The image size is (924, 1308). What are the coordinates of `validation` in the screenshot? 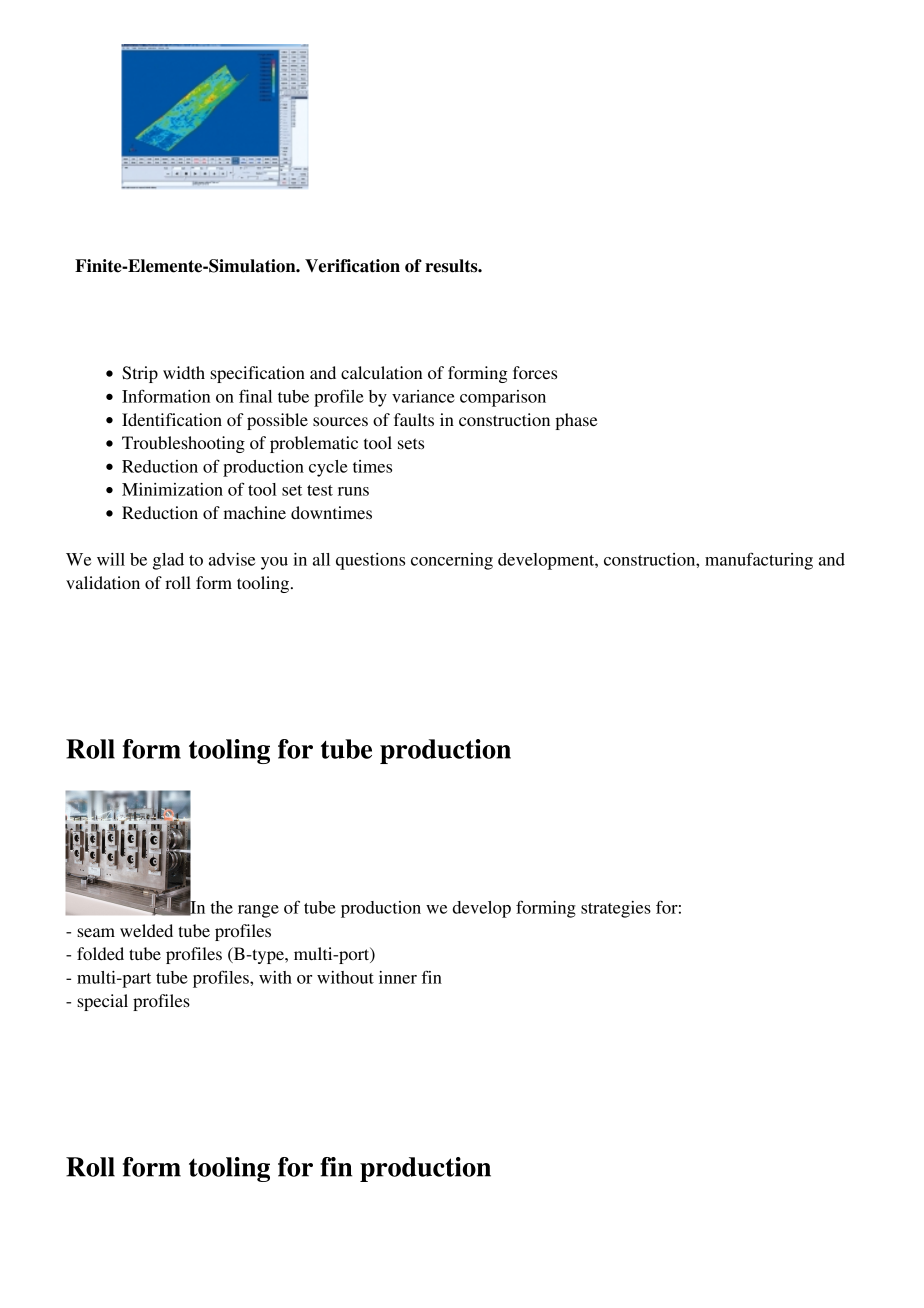 It's located at (103, 582).
